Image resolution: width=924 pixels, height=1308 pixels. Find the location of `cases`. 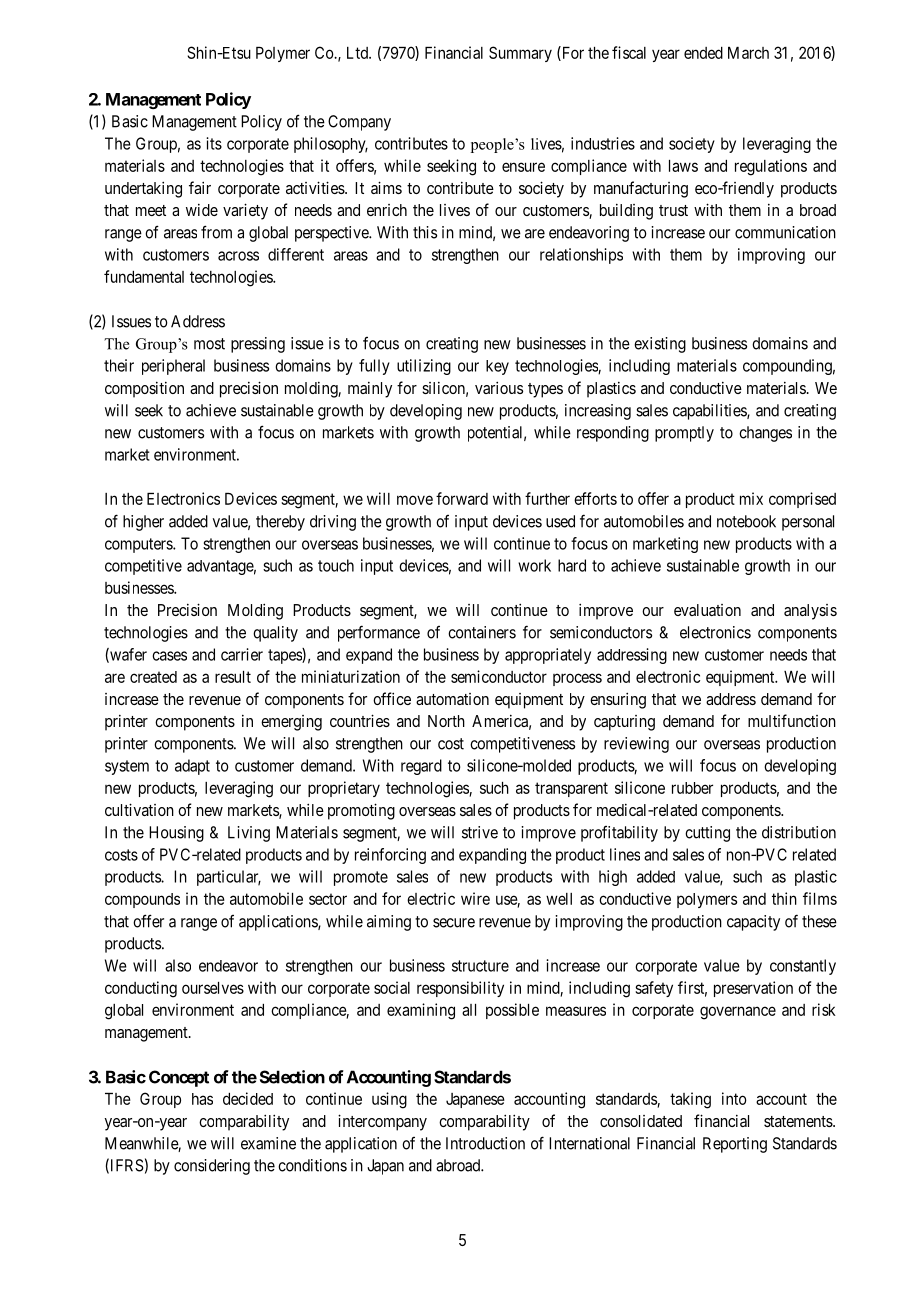

cases is located at coordinates (169, 656).
